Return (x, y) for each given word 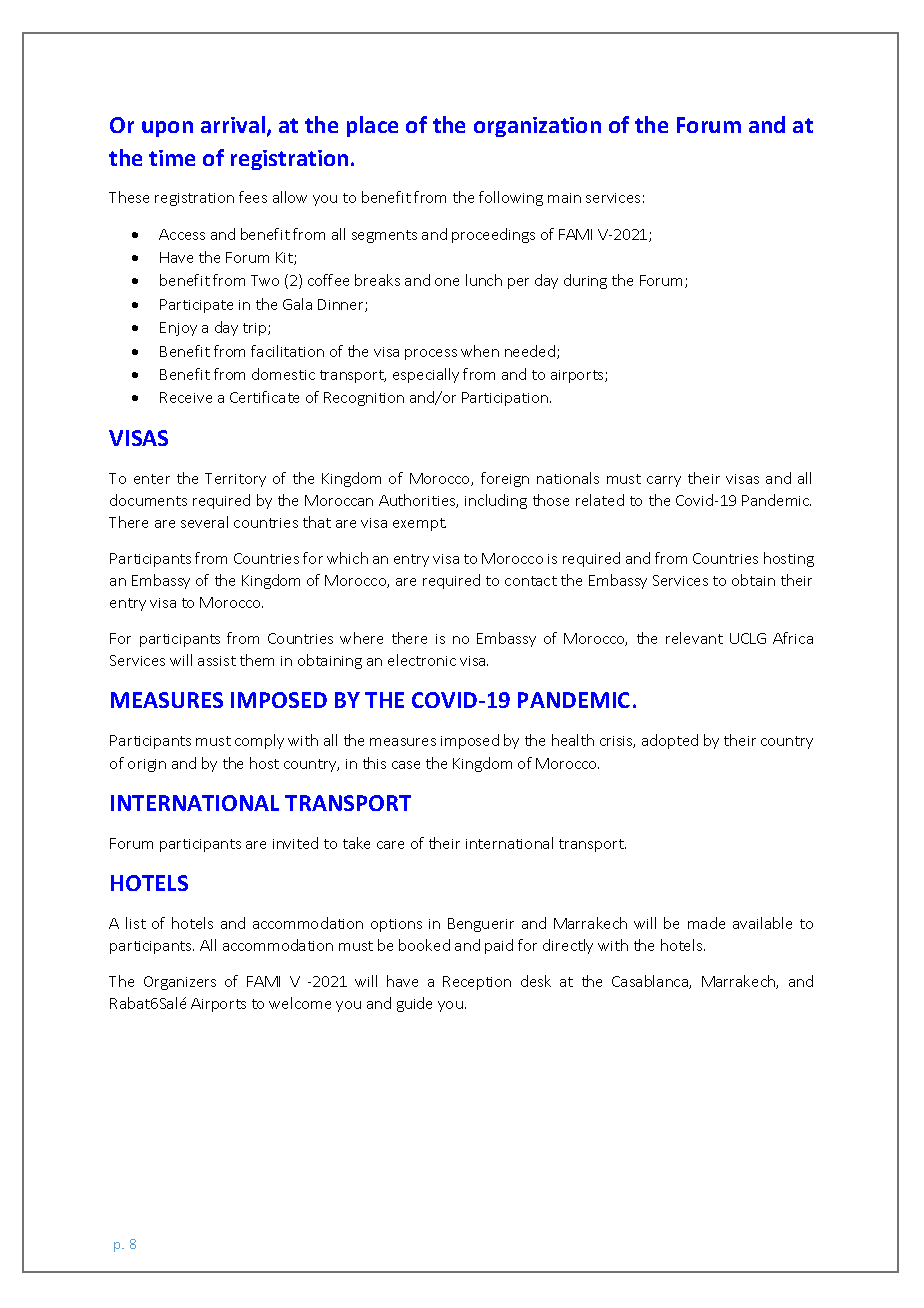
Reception (477, 983)
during (585, 281)
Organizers (180, 983)
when (480, 351)
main (564, 198)
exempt (419, 524)
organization (537, 127)
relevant (694, 638)
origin (147, 765)
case (406, 765)
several (204, 522)
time (172, 158)
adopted (670, 741)
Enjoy (178, 329)
